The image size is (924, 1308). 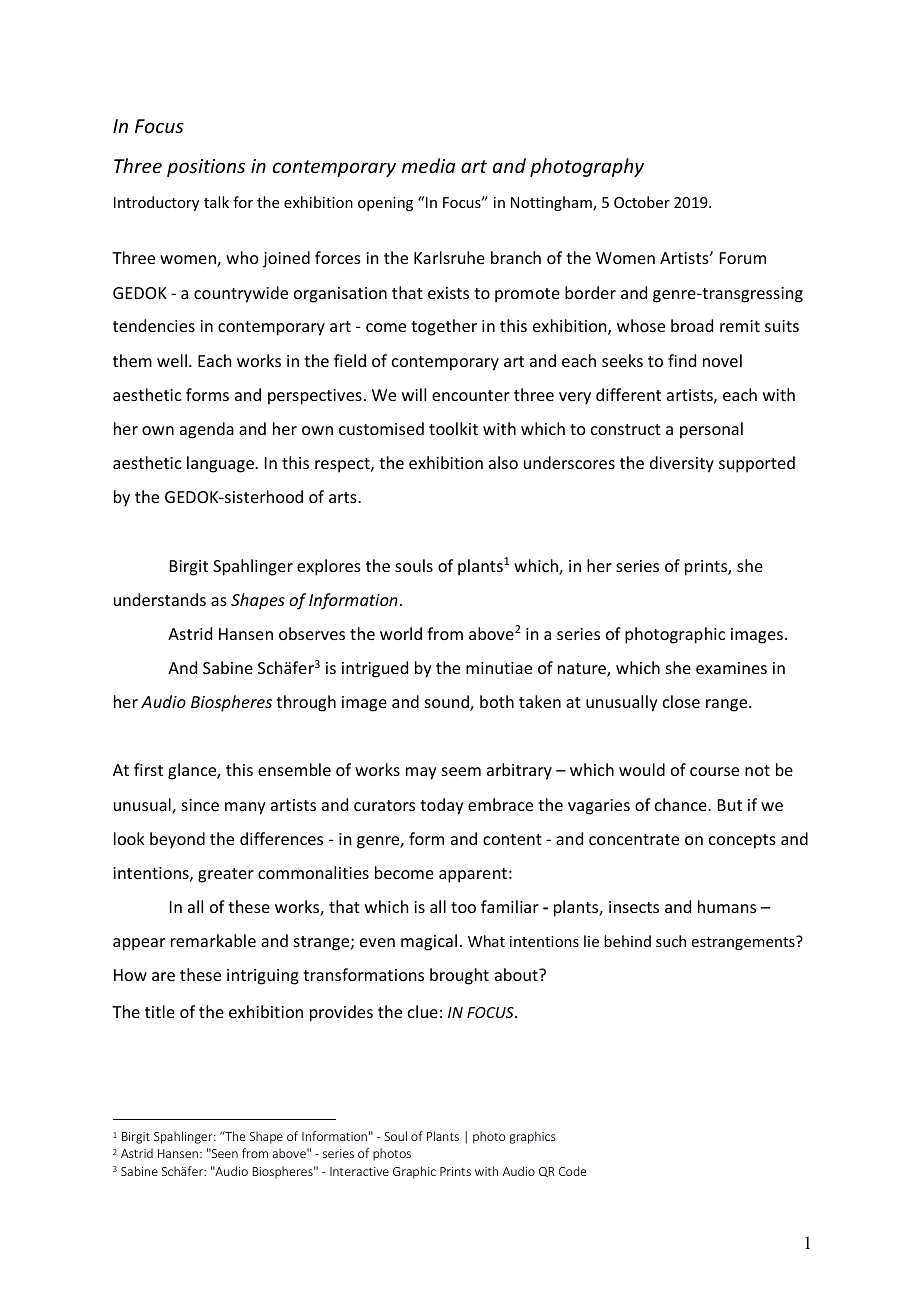 What do you see at coordinates (711, 430) in the image?
I see `personal` at bounding box center [711, 430].
